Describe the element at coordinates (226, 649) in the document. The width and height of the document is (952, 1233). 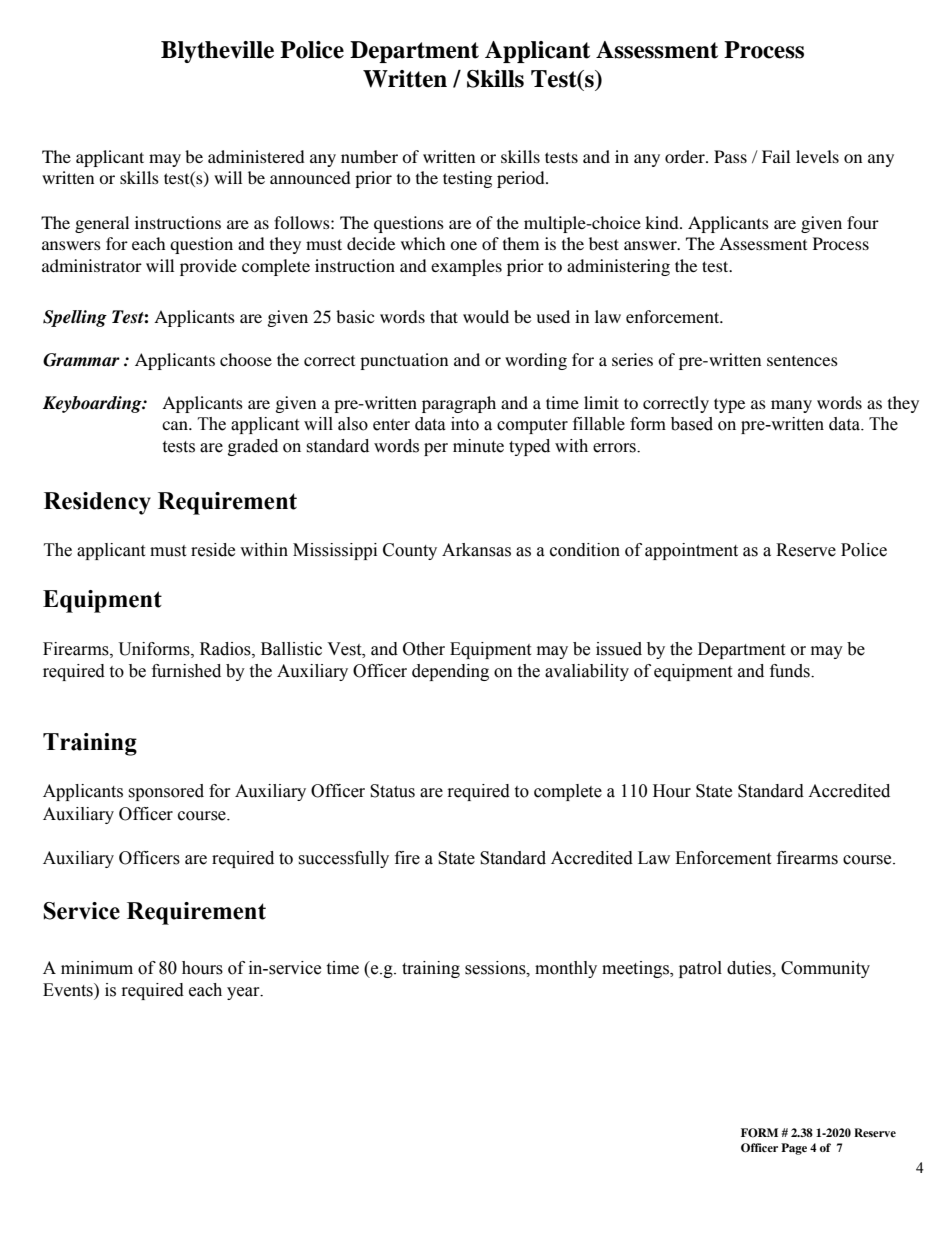
I see `Radios` at that location.
